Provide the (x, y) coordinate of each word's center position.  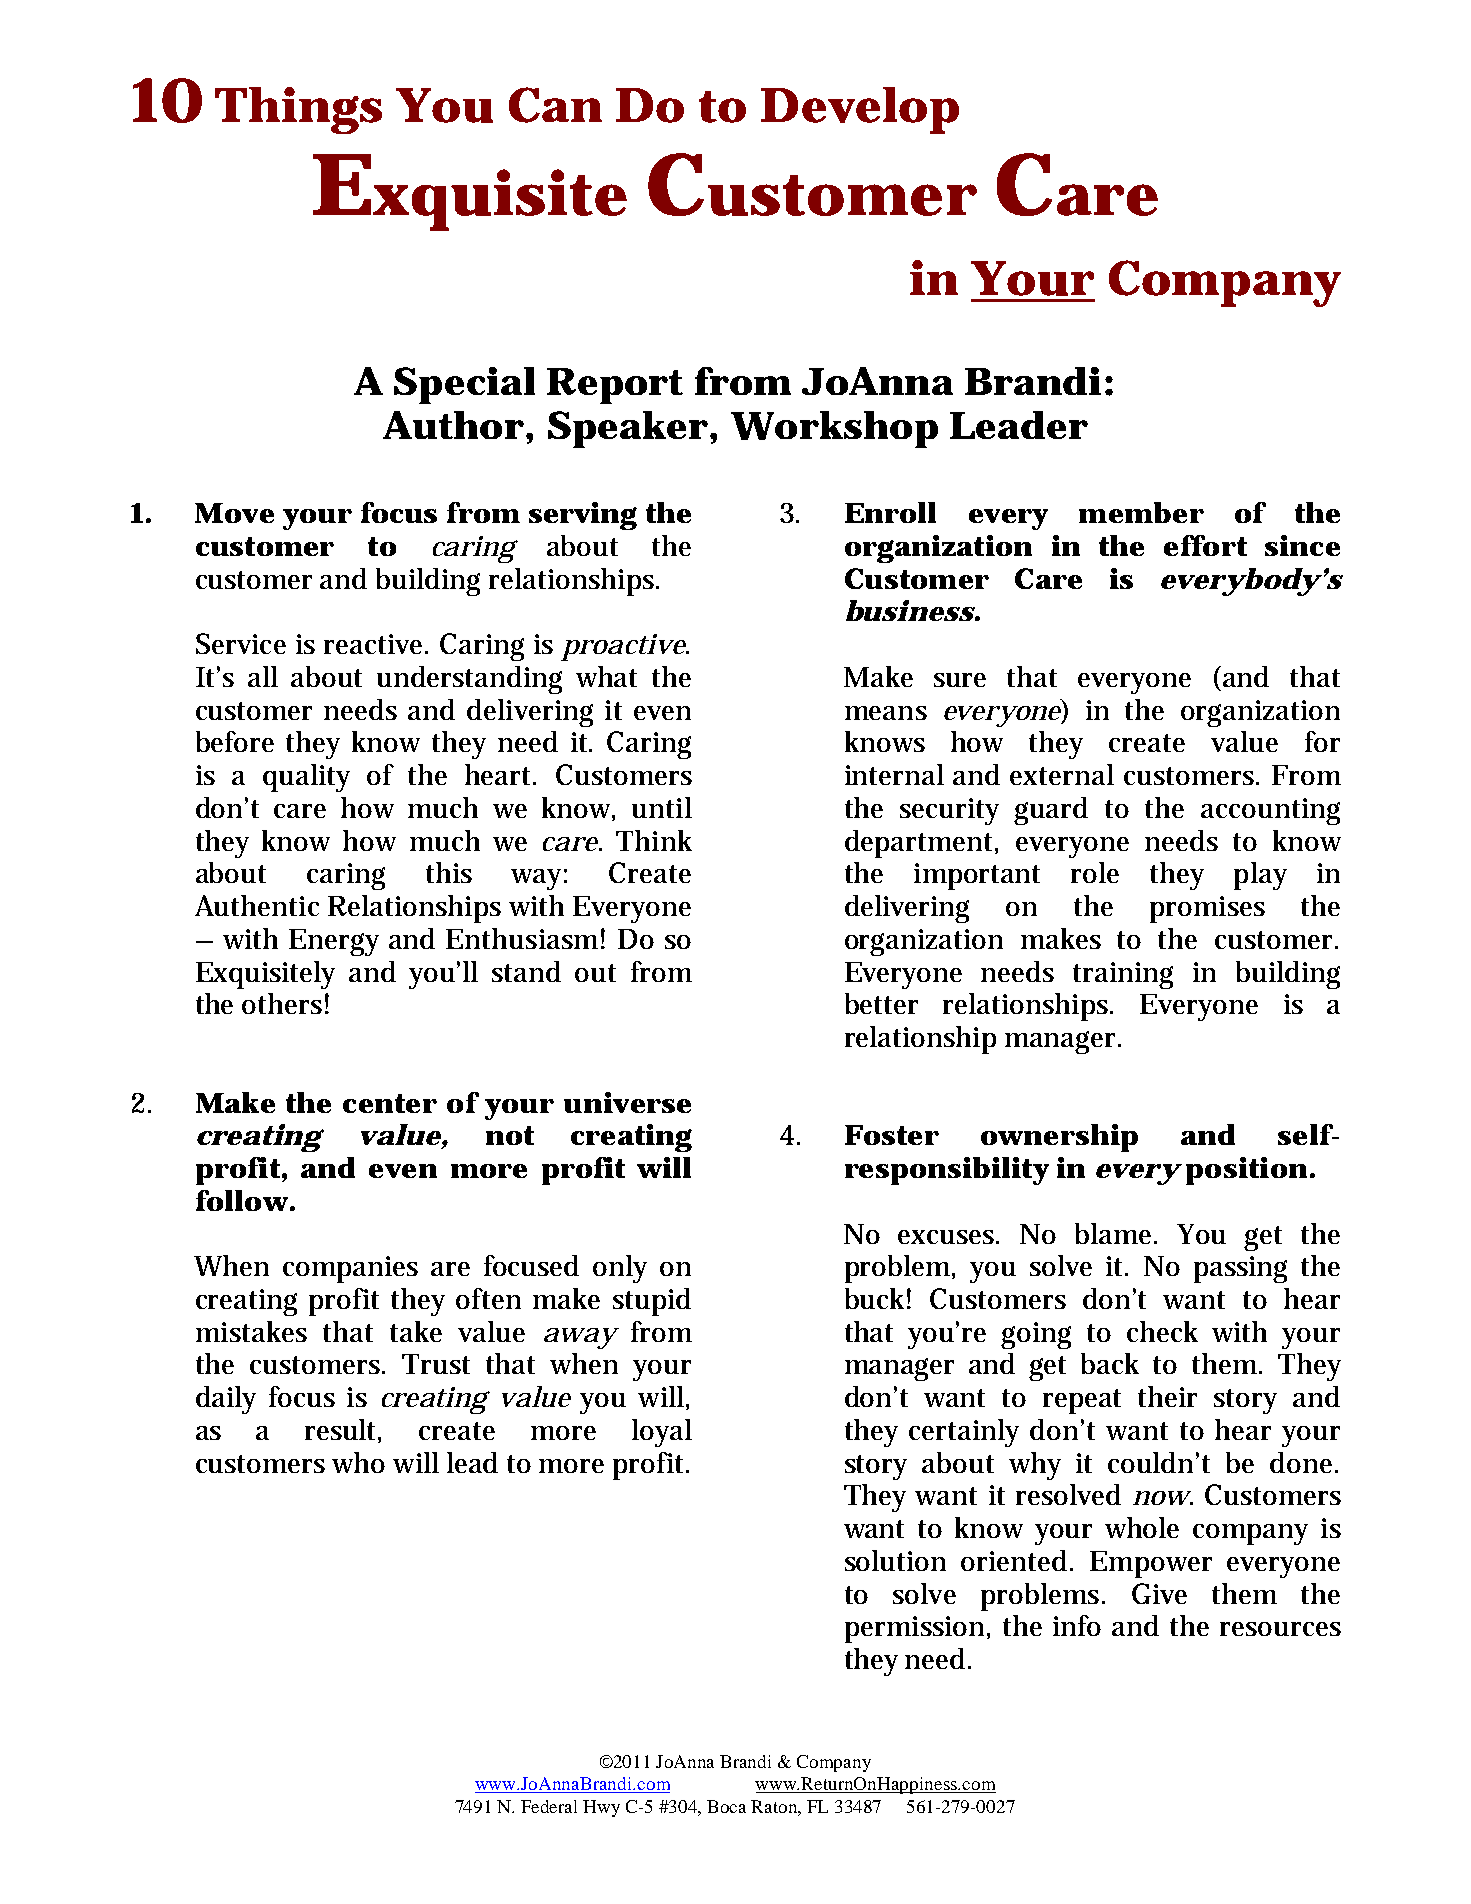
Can (555, 105)
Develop (860, 110)
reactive (376, 644)
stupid (652, 1302)
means (886, 713)
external (1062, 774)
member (1141, 512)
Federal (549, 1806)
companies (350, 1269)
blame (1116, 1233)
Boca (726, 1806)
